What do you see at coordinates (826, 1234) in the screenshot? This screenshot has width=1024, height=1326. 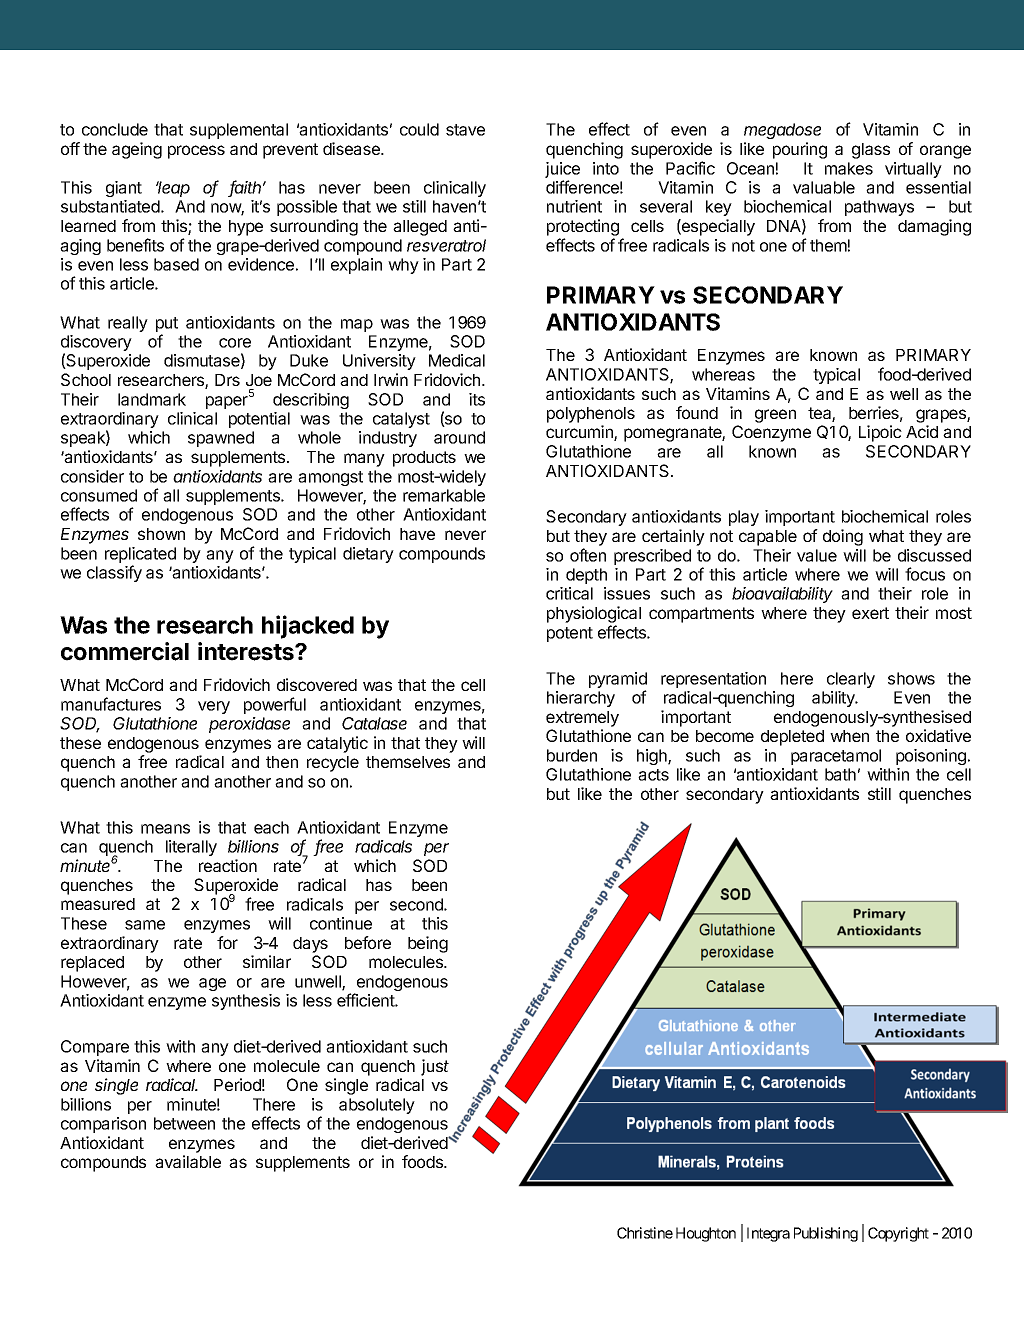 I see `Publishing` at bounding box center [826, 1234].
